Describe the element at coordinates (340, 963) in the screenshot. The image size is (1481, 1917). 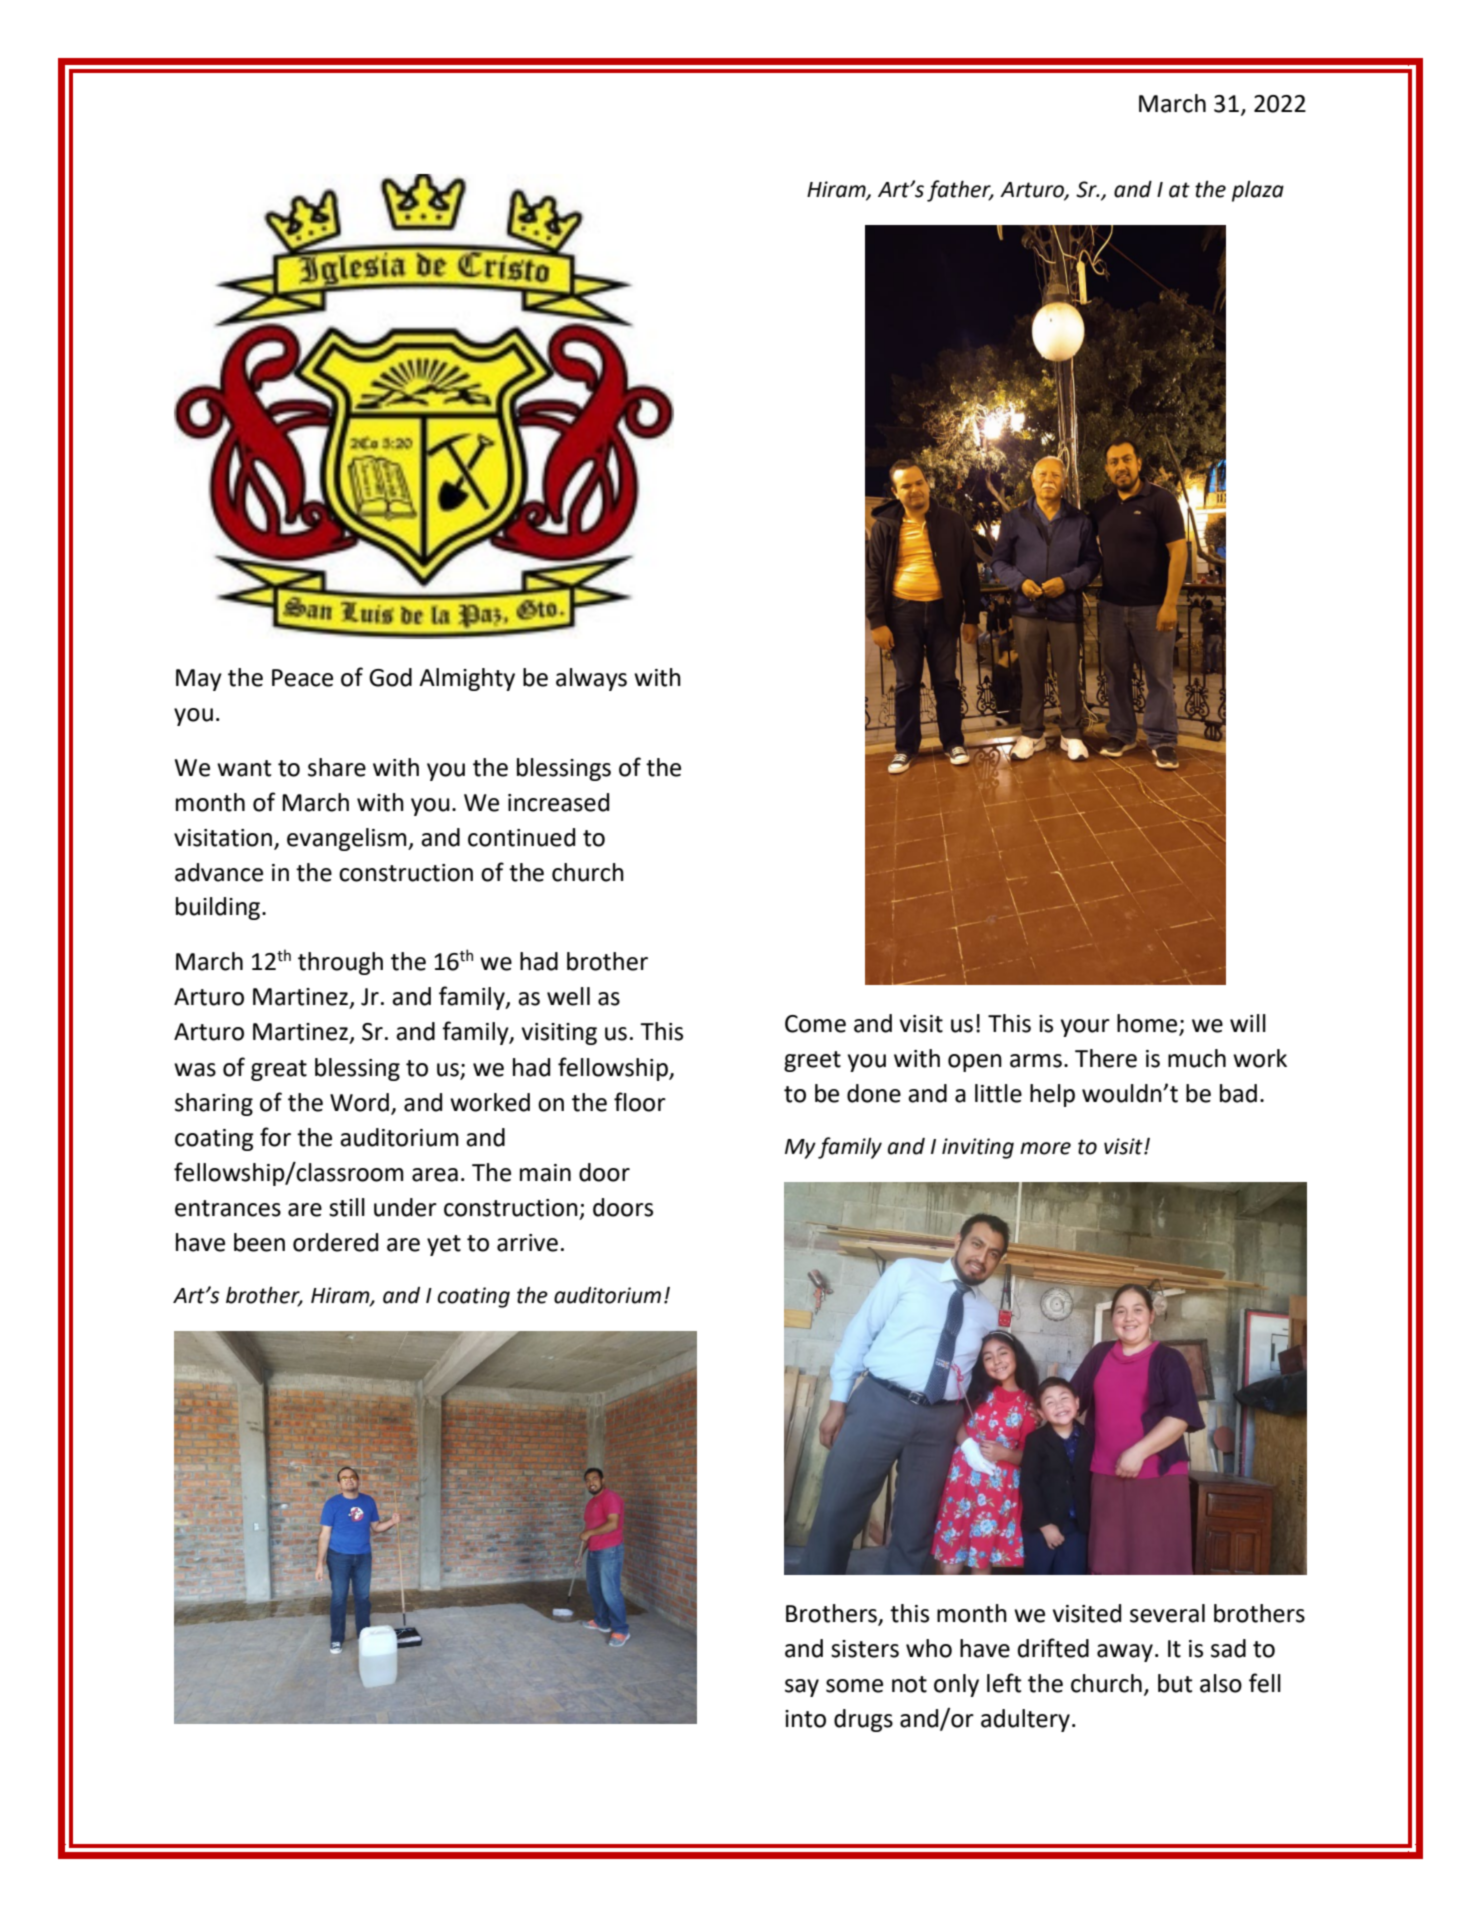
I see `through` at that location.
